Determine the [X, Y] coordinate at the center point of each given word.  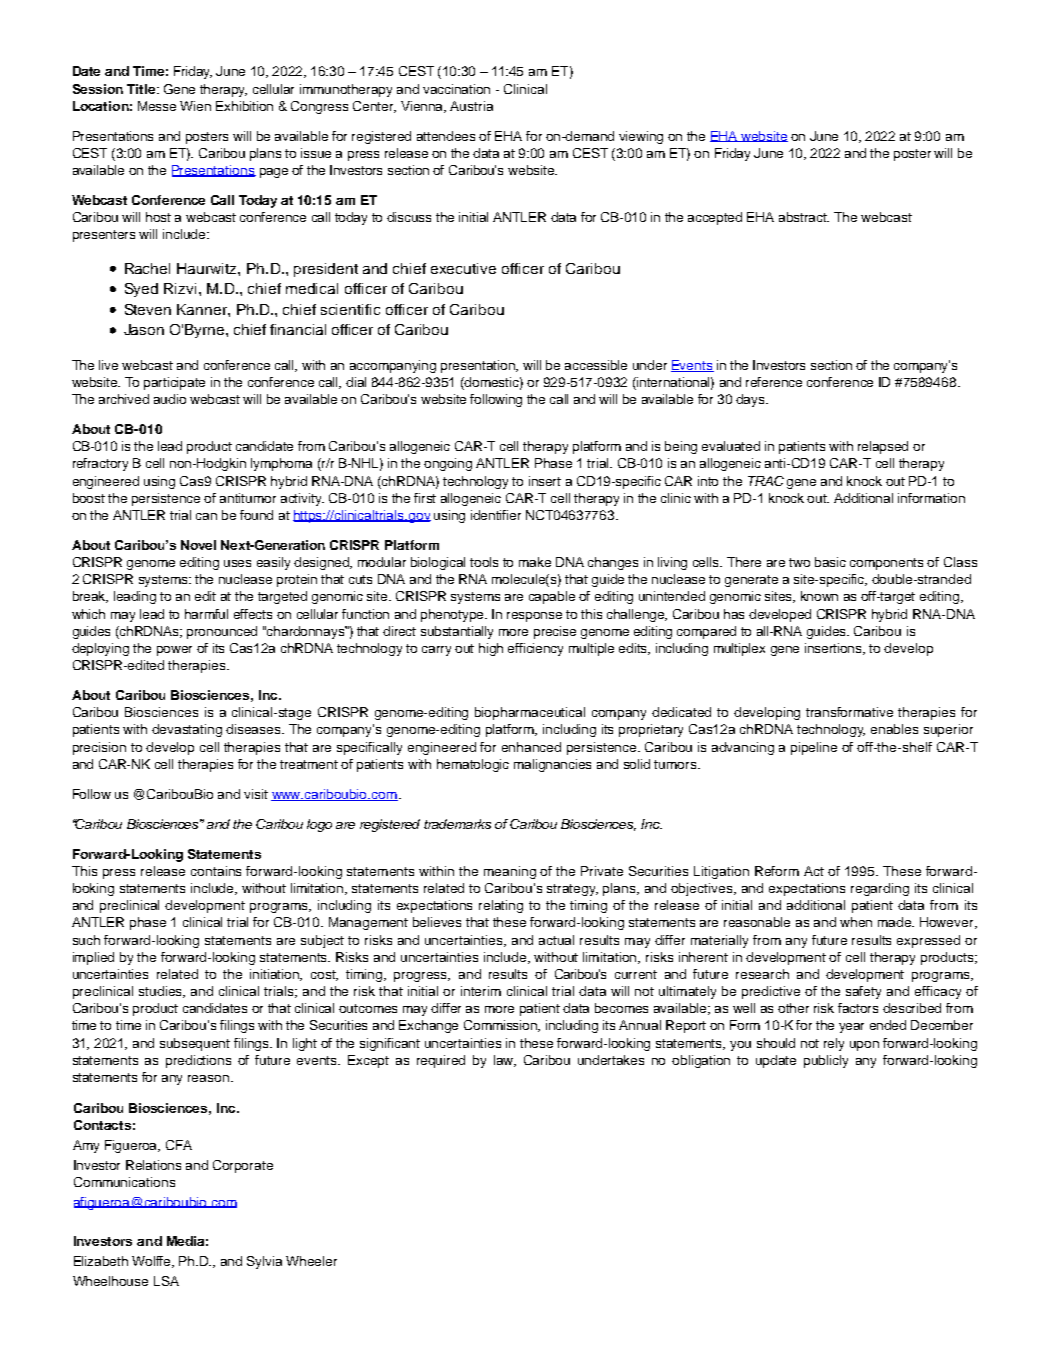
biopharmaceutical [530, 713]
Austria [471, 106]
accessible [596, 365]
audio [170, 399]
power [174, 651]
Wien [195, 106]
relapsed [883, 447]
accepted [715, 218]
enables [894, 729]
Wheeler [311, 1261]
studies [162, 992]
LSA [166, 1281]
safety [863, 992]
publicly [826, 1061]
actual [556, 940]
